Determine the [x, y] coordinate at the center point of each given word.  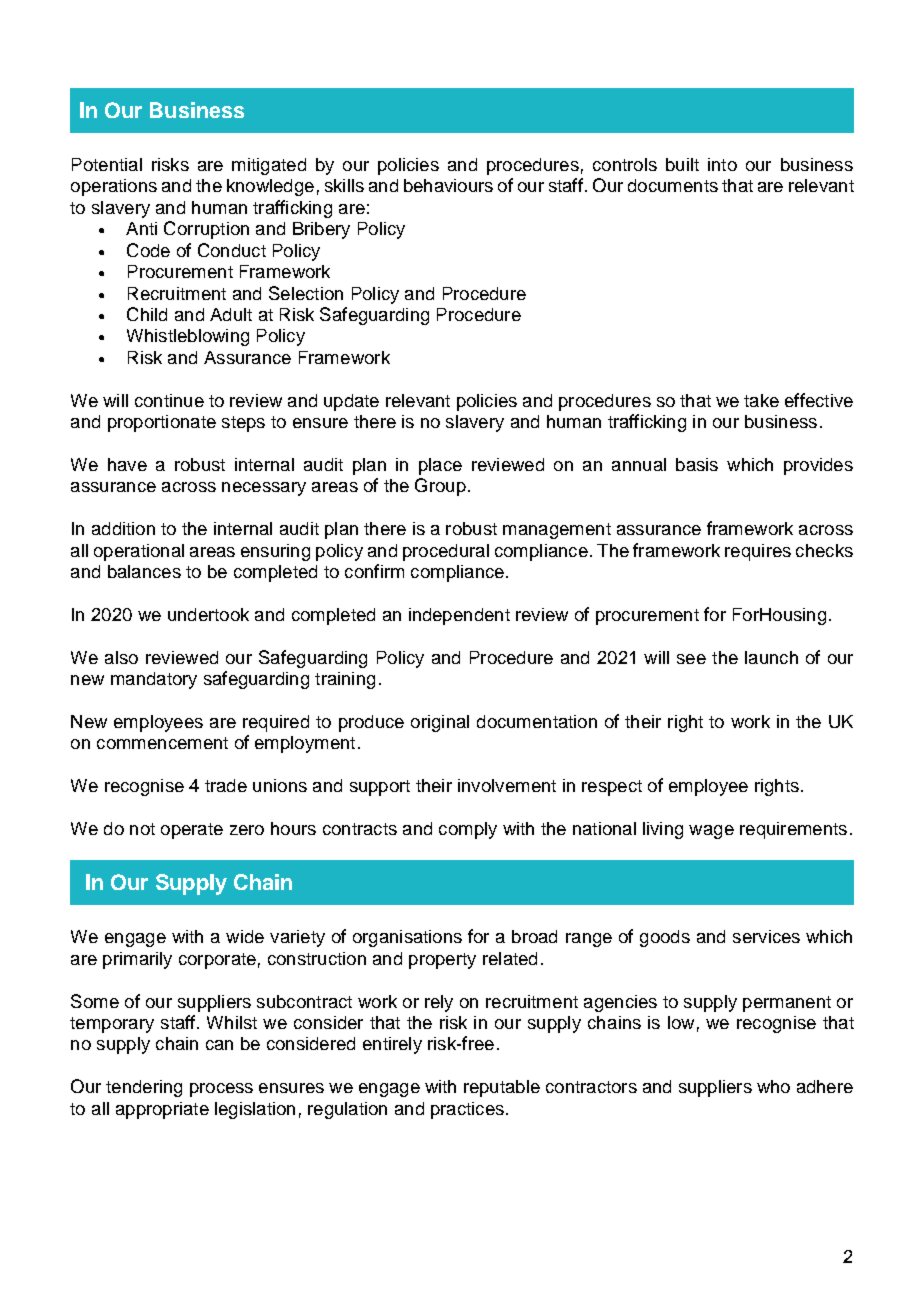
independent [459, 616]
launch [771, 657]
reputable [502, 1088]
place [440, 466]
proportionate [162, 423]
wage [711, 832]
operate [192, 831]
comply [468, 830]
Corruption [206, 230]
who [773, 1086]
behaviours [448, 185]
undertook [208, 614]
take [761, 400]
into [722, 164]
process [221, 1090]
